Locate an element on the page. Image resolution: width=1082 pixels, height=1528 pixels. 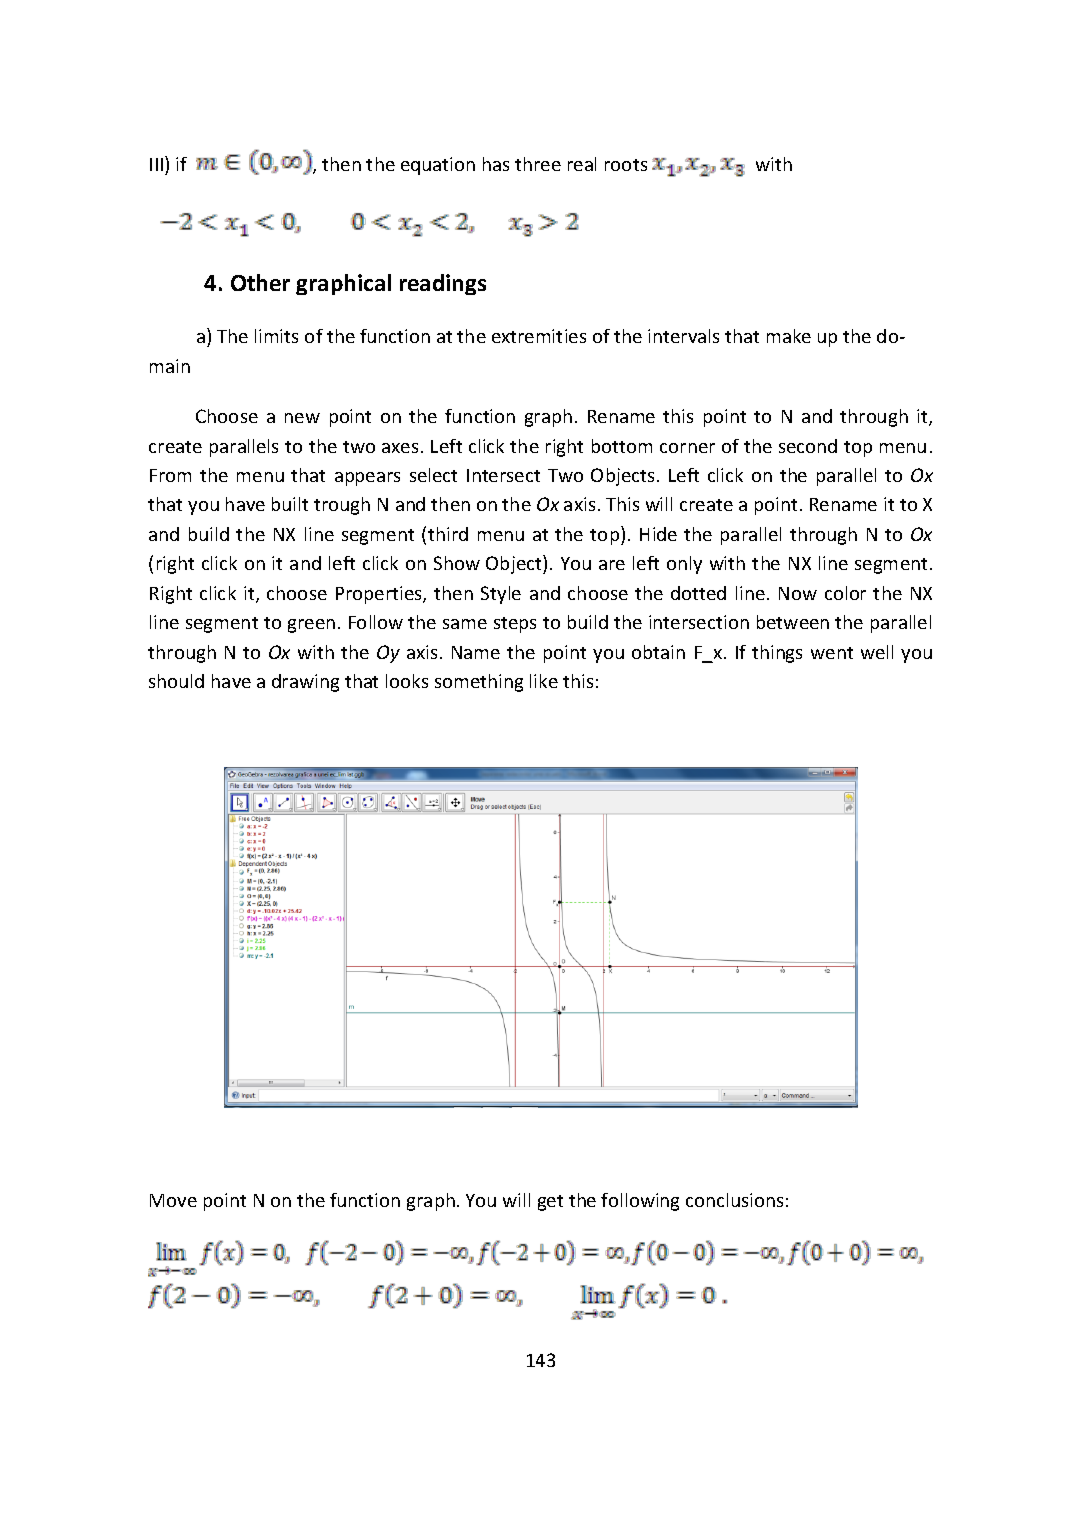
roots is located at coordinates (626, 165).
